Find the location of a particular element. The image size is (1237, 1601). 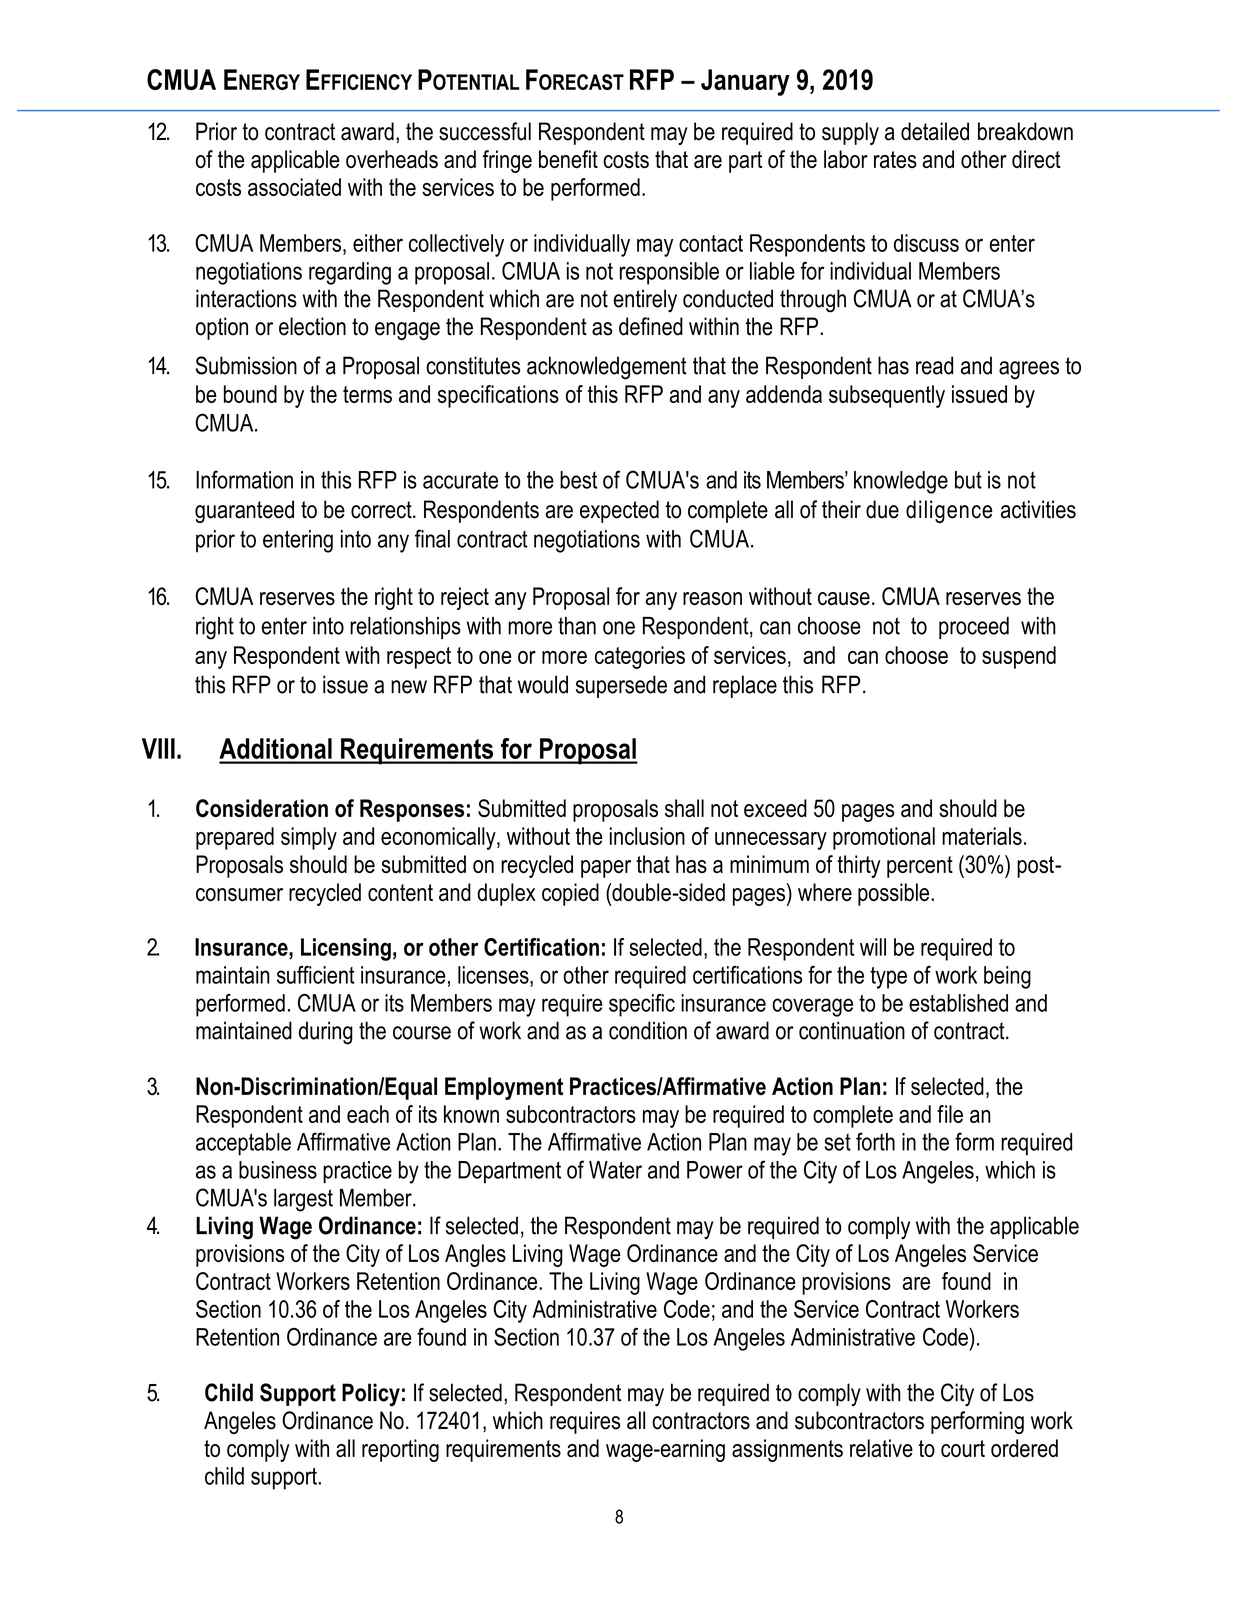

Policy is located at coordinates (371, 1395).
